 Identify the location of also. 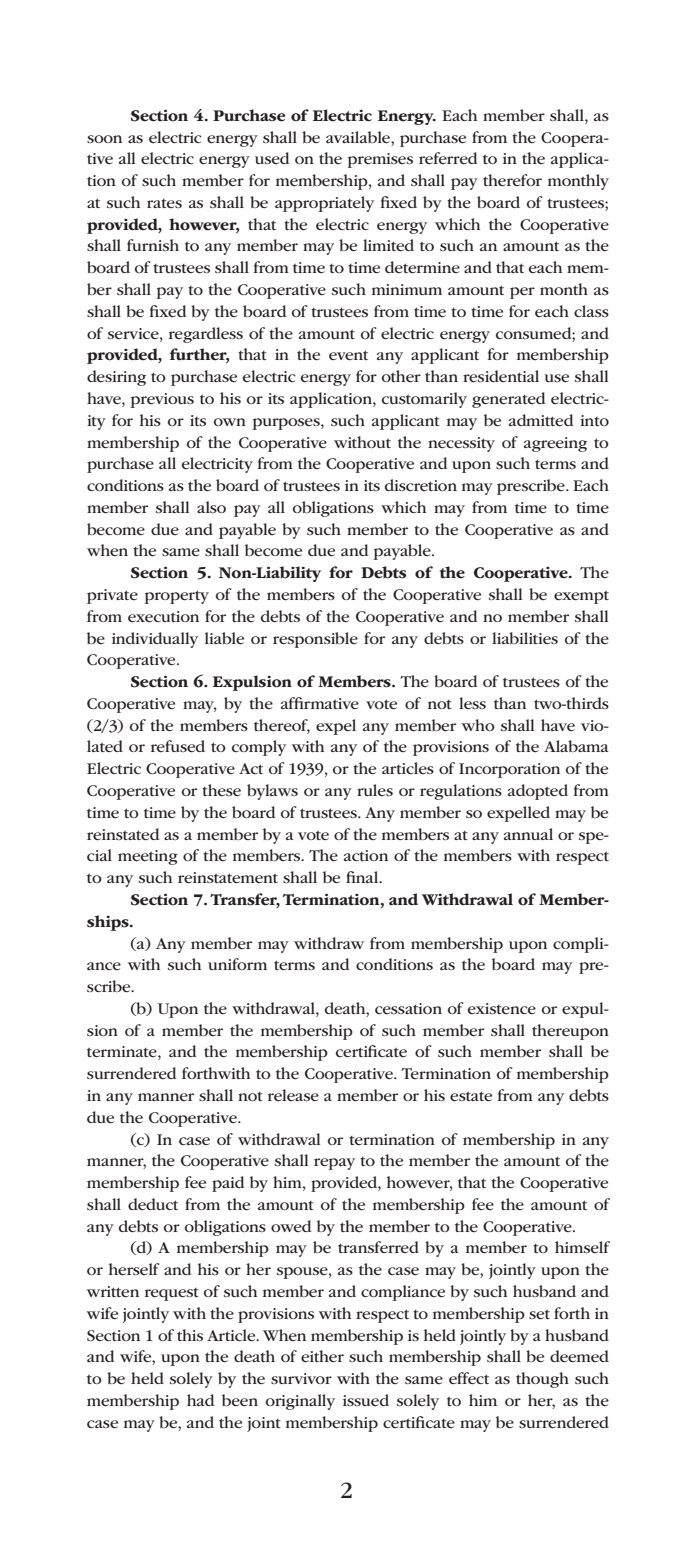
(211, 507).
